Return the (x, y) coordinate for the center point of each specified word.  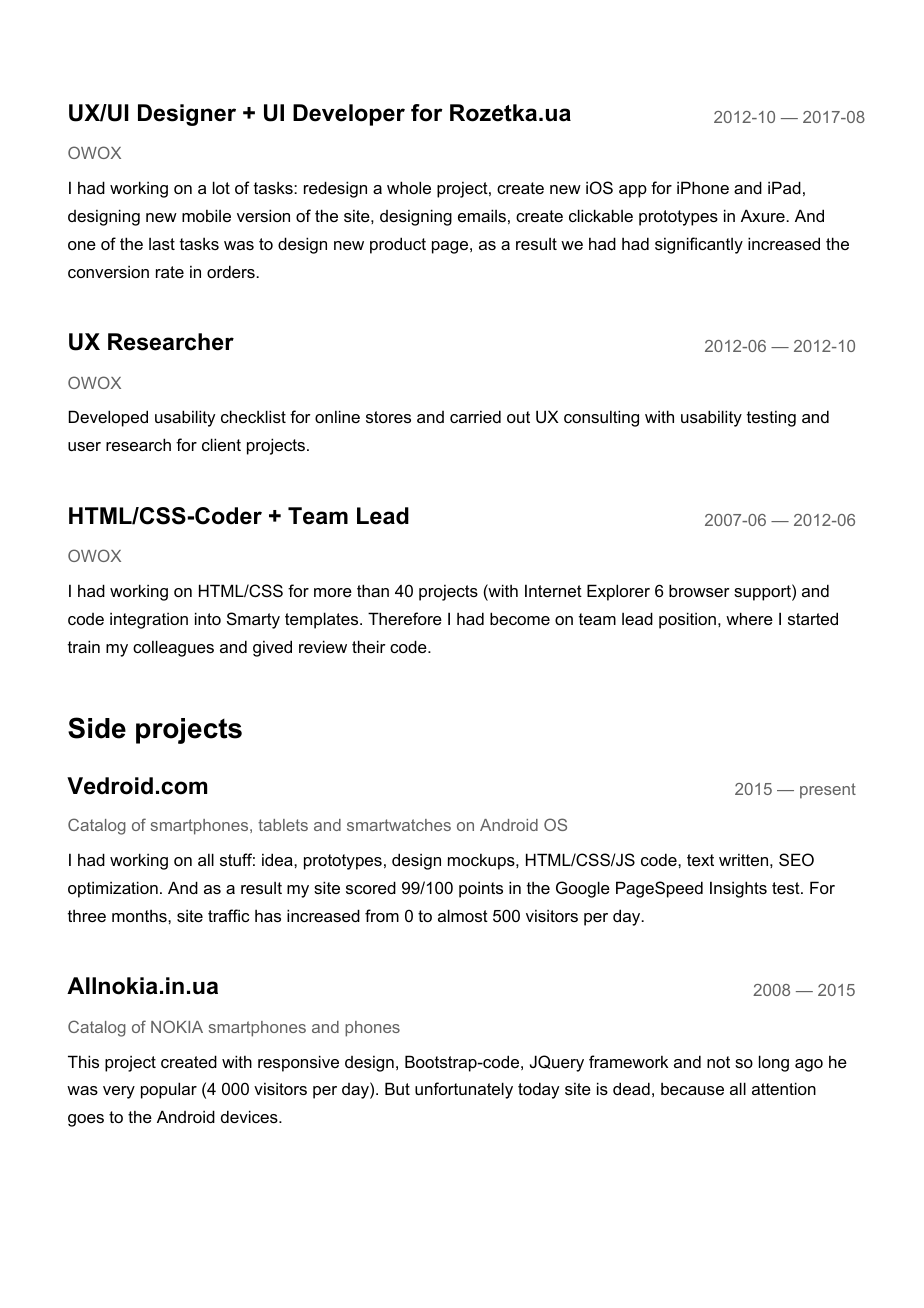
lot (221, 187)
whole (409, 187)
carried (475, 416)
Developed (108, 418)
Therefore (405, 618)
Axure (764, 215)
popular (169, 1090)
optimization (113, 889)
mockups (482, 861)
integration (149, 620)
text (700, 860)
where (749, 618)
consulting (601, 418)
